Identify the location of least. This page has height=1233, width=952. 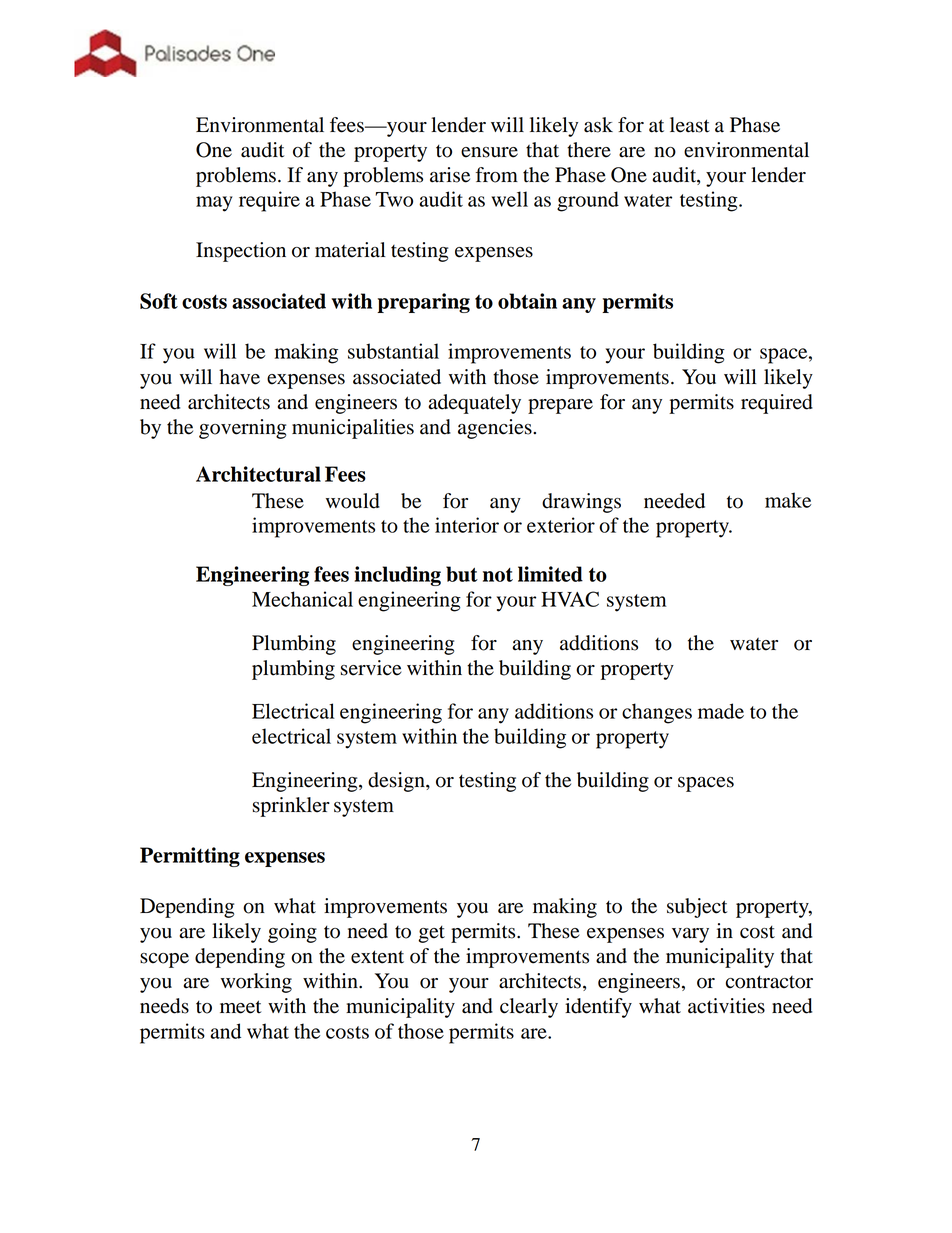
(690, 125).
